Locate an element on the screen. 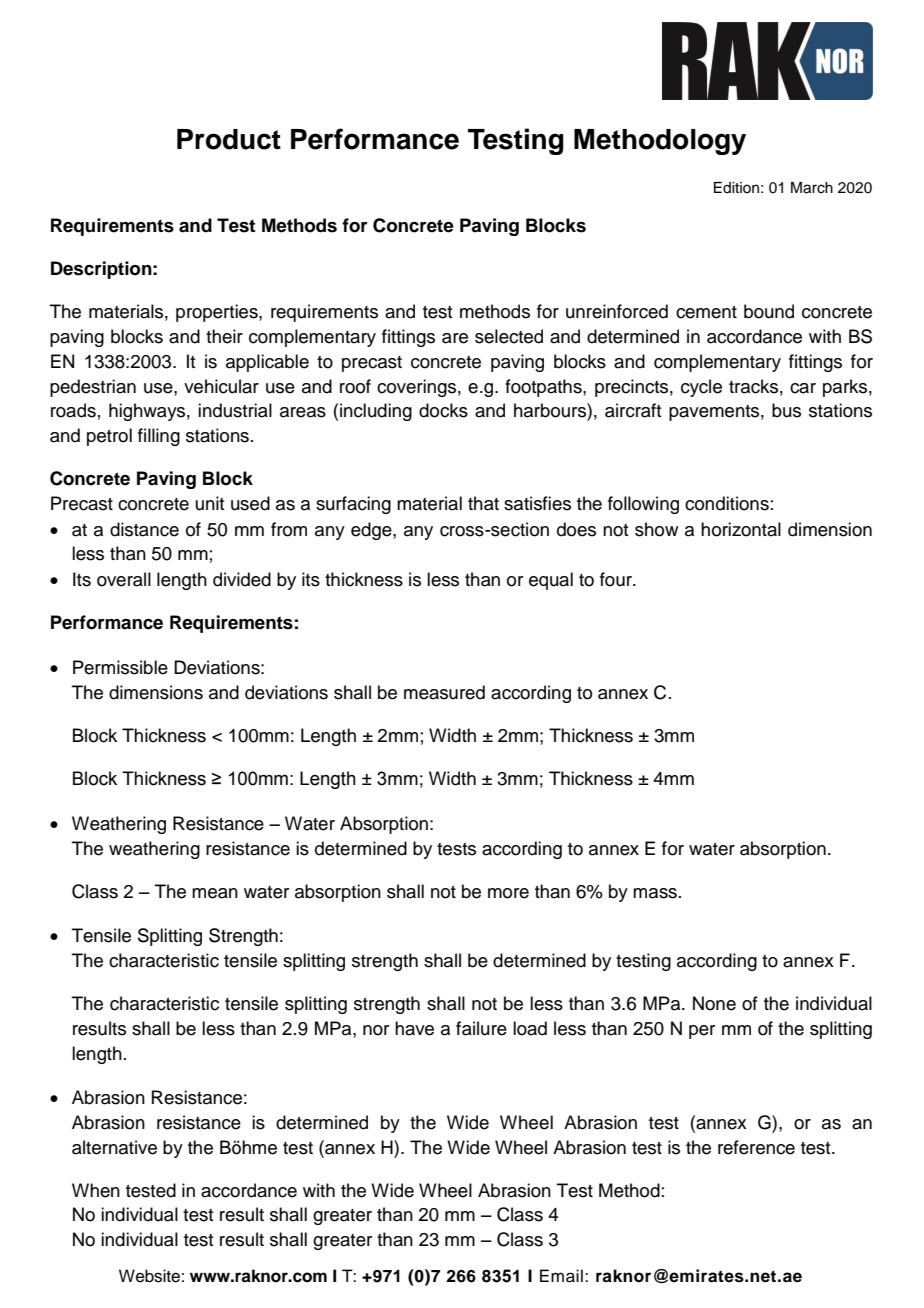  selected is located at coordinates (509, 336).
